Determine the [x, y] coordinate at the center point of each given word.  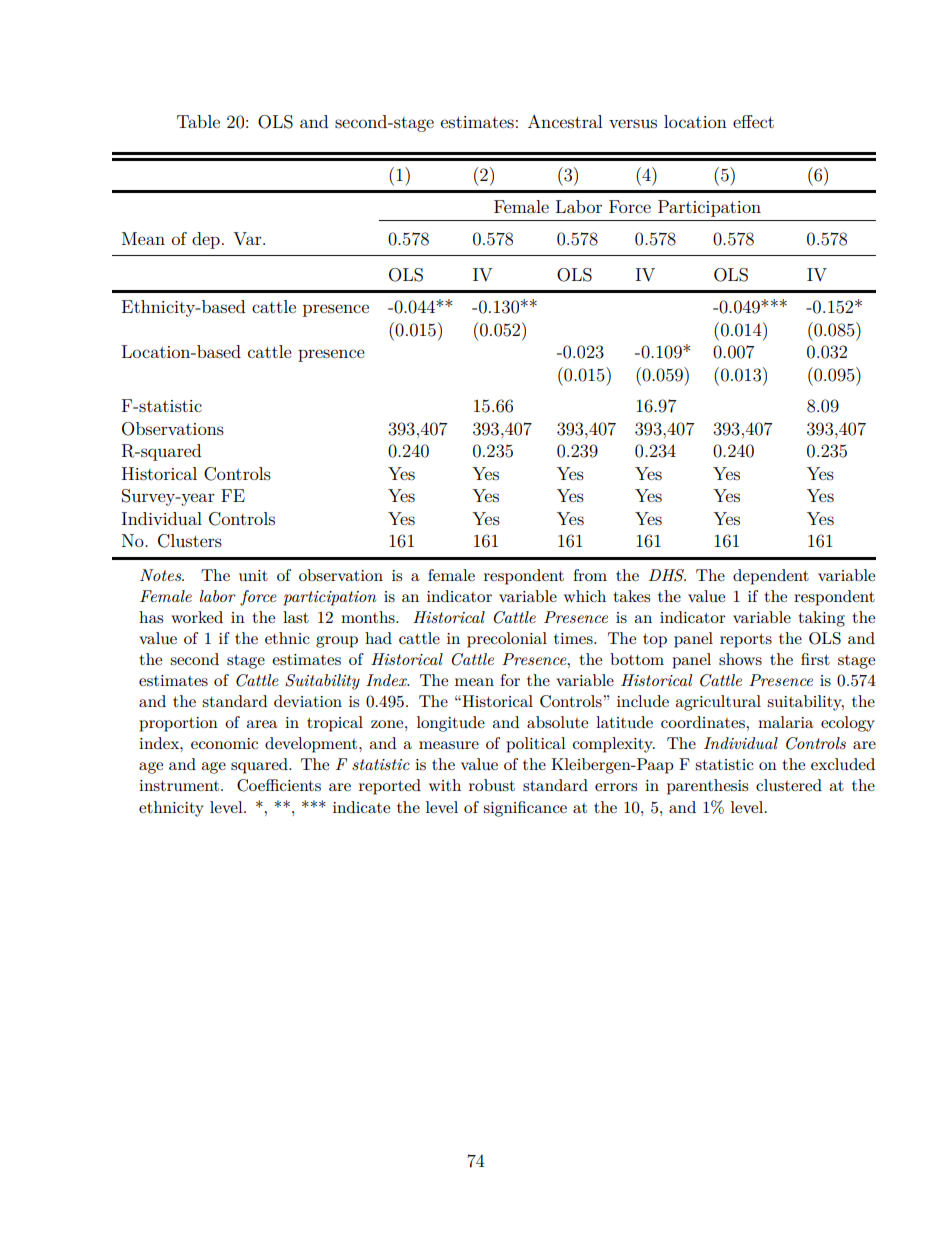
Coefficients [279, 785]
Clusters [190, 541]
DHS [667, 575]
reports [746, 641]
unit [253, 575]
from [590, 575]
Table [198, 121]
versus [633, 123]
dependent [771, 577]
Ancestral [565, 121]
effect [753, 121]
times [574, 638]
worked [197, 617]
